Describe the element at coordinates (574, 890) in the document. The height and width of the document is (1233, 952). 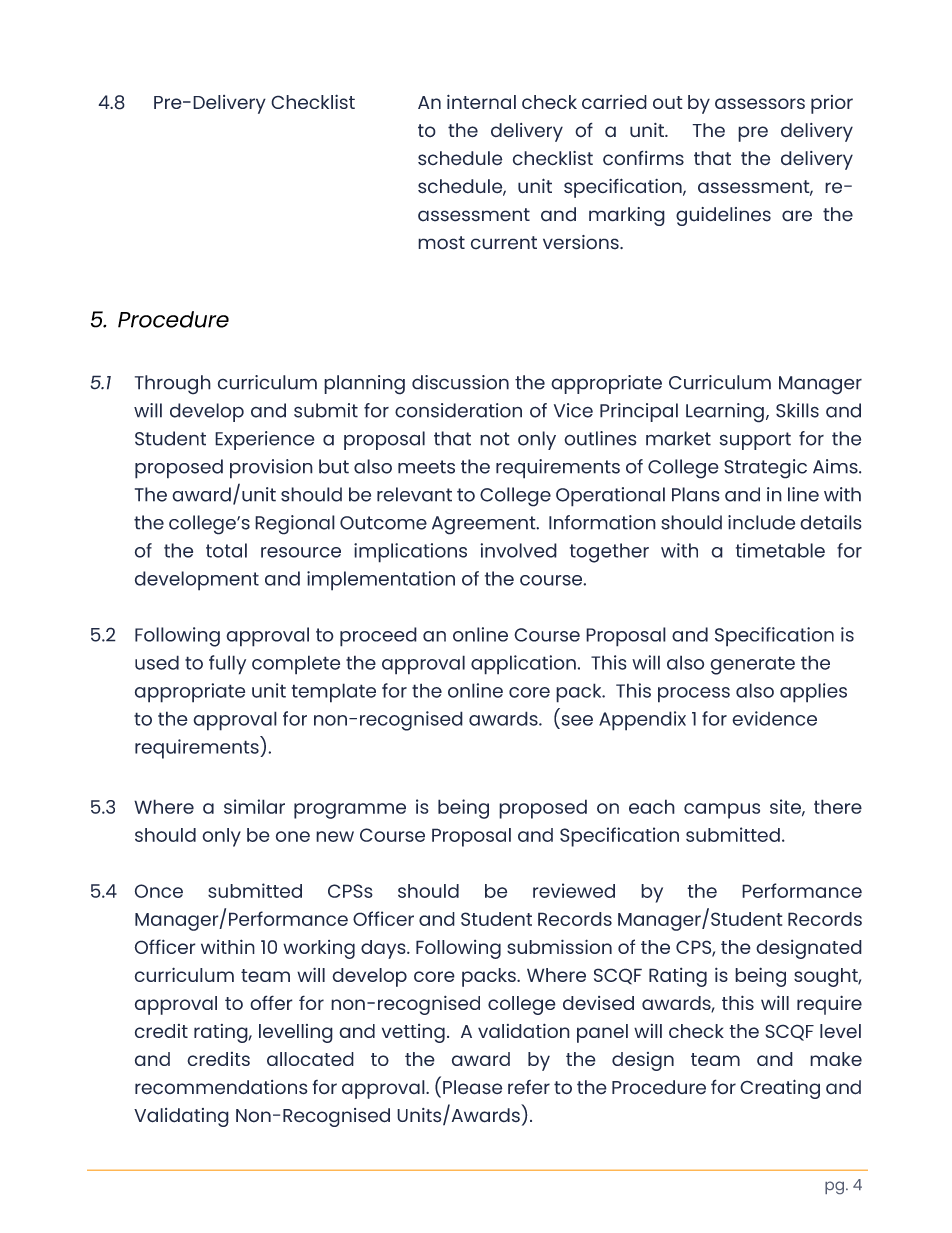
I see `reviewed` at that location.
